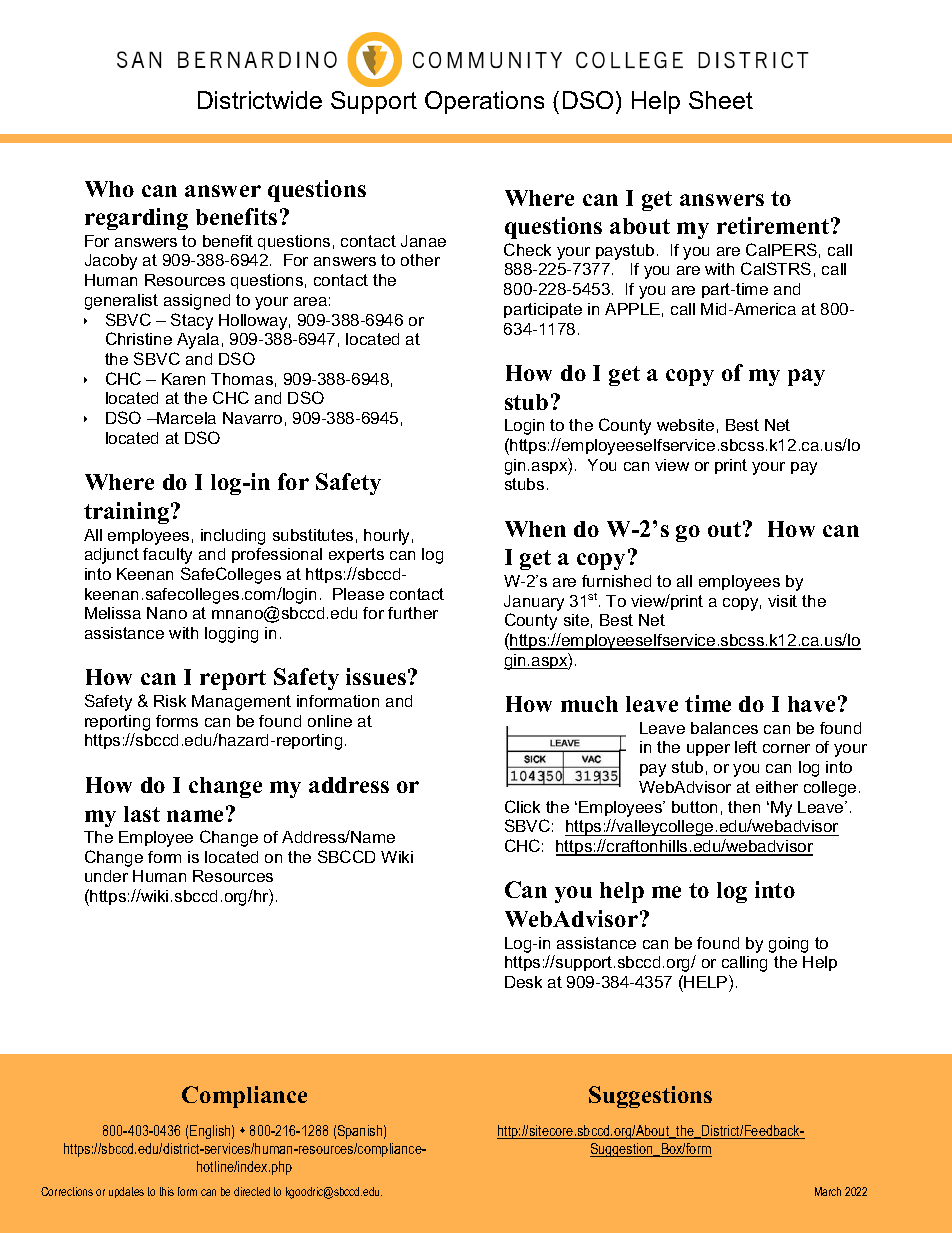 This screenshot has width=952, height=1233. What do you see at coordinates (252, 1191) in the screenshot?
I see `directed` at bounding box center [252, 1191].
